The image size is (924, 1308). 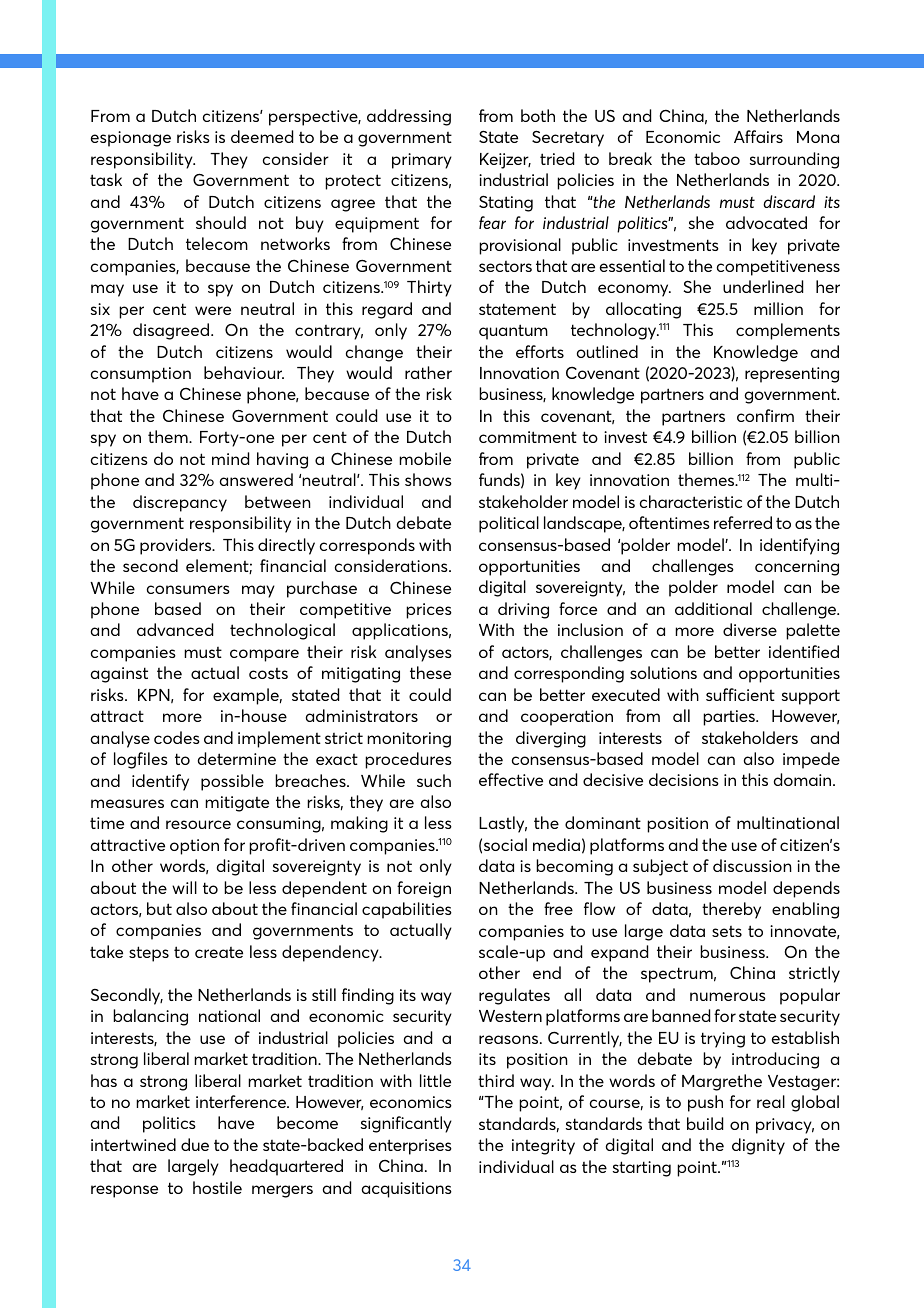 I want to click on these, so click(x=430, y=672).
